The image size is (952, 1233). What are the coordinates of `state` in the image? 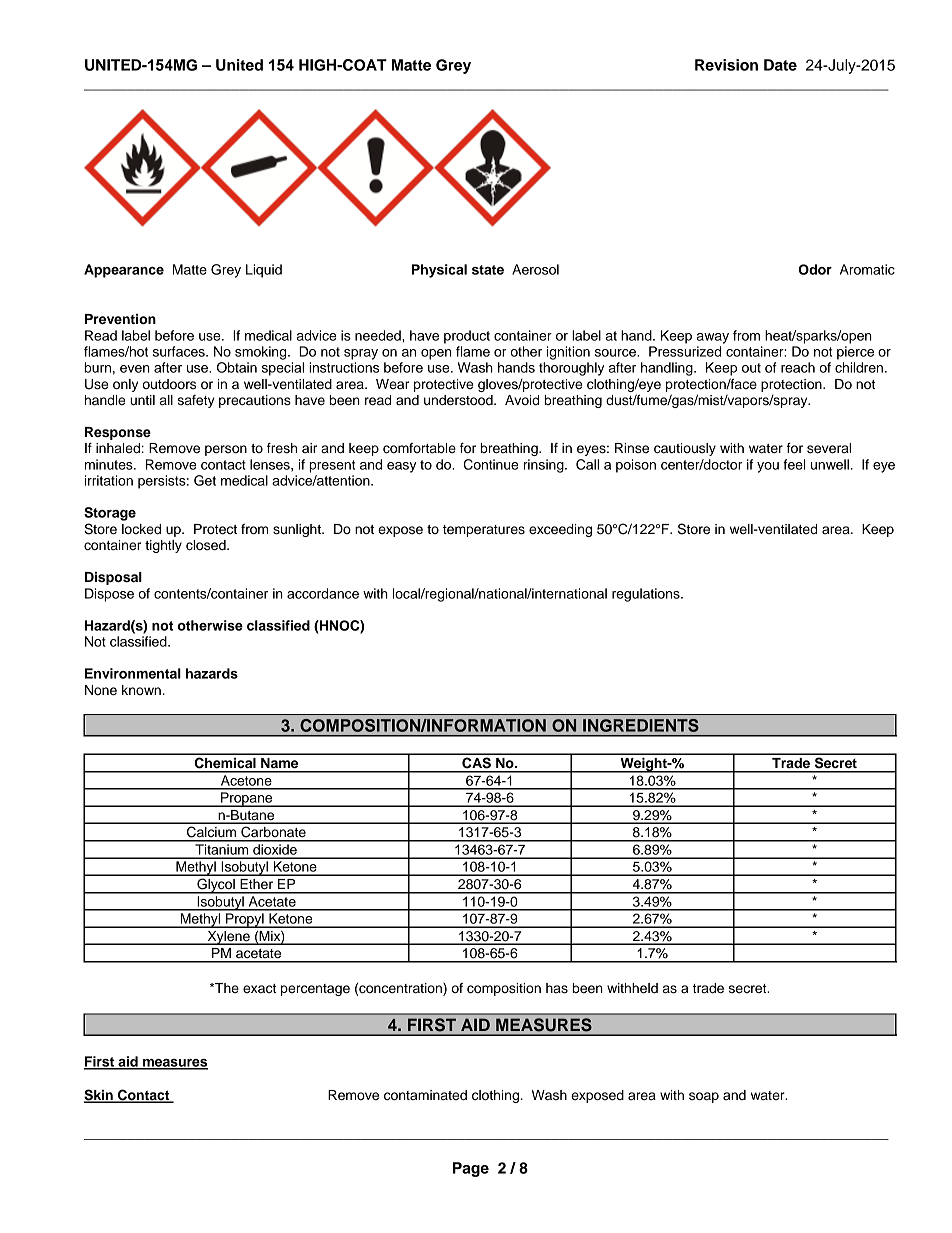 It's located at (488, 270).
